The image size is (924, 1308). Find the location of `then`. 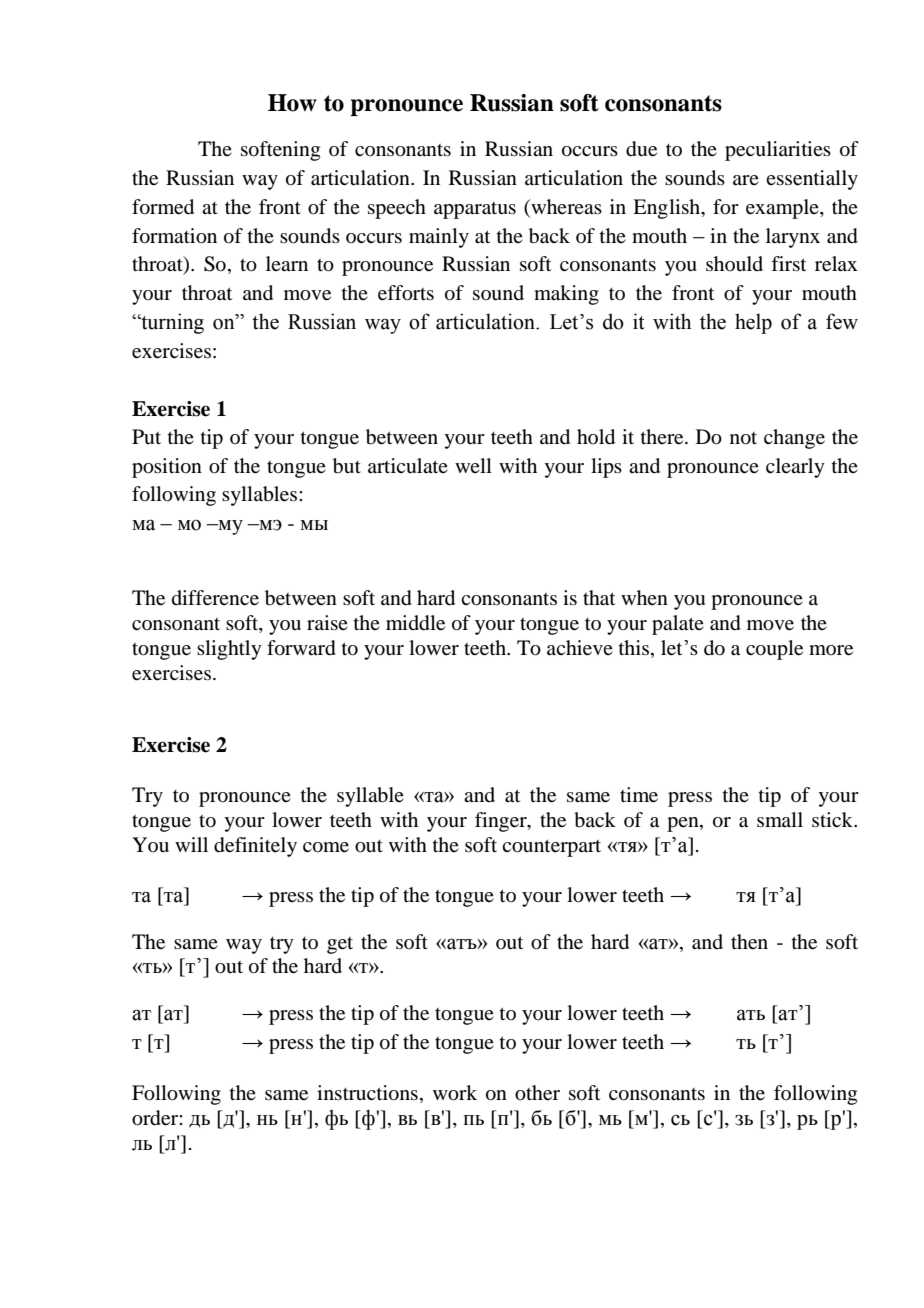

then is located at coordinates (749, 942).
